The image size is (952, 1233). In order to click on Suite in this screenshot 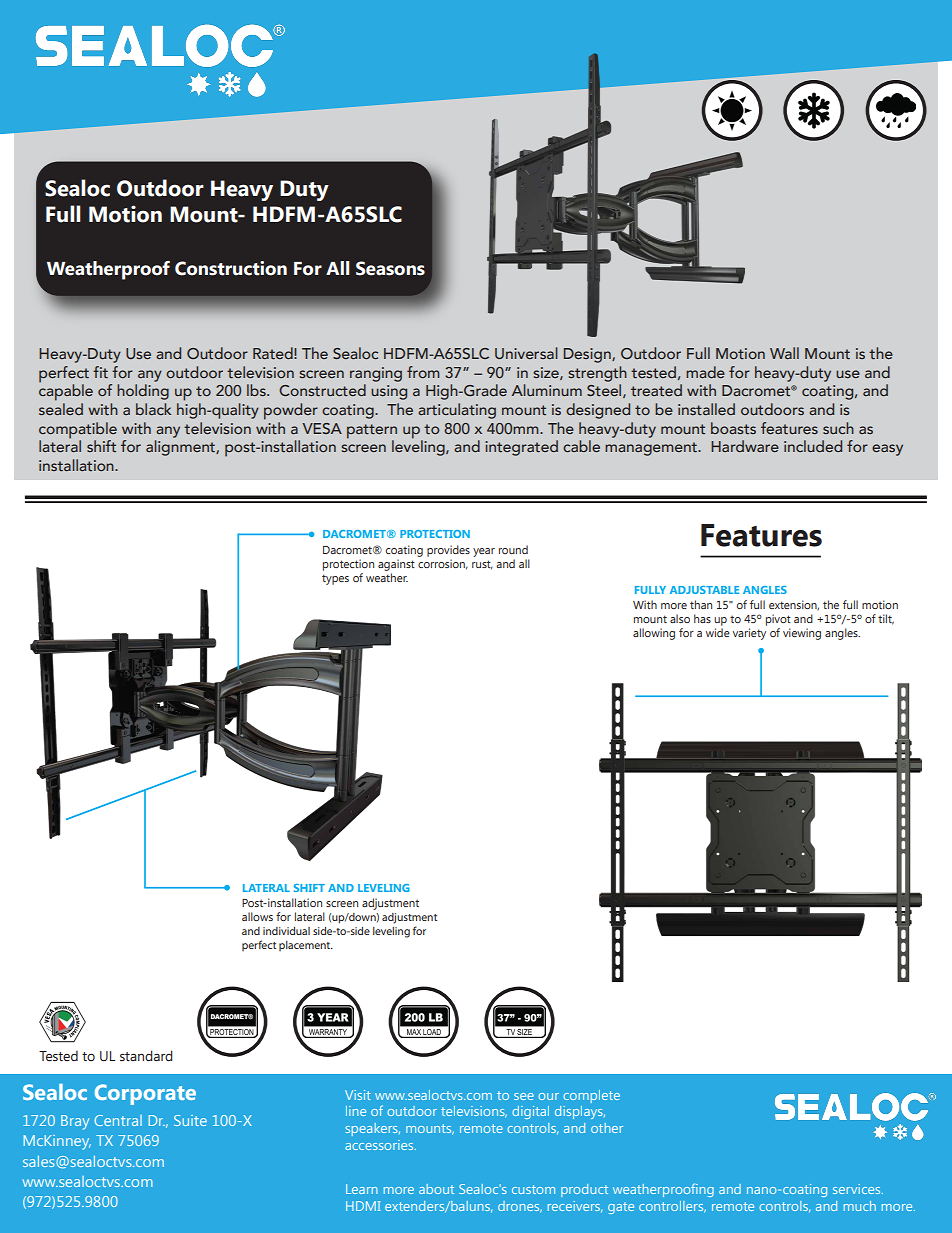, I will do `click(190, 1120)`.
